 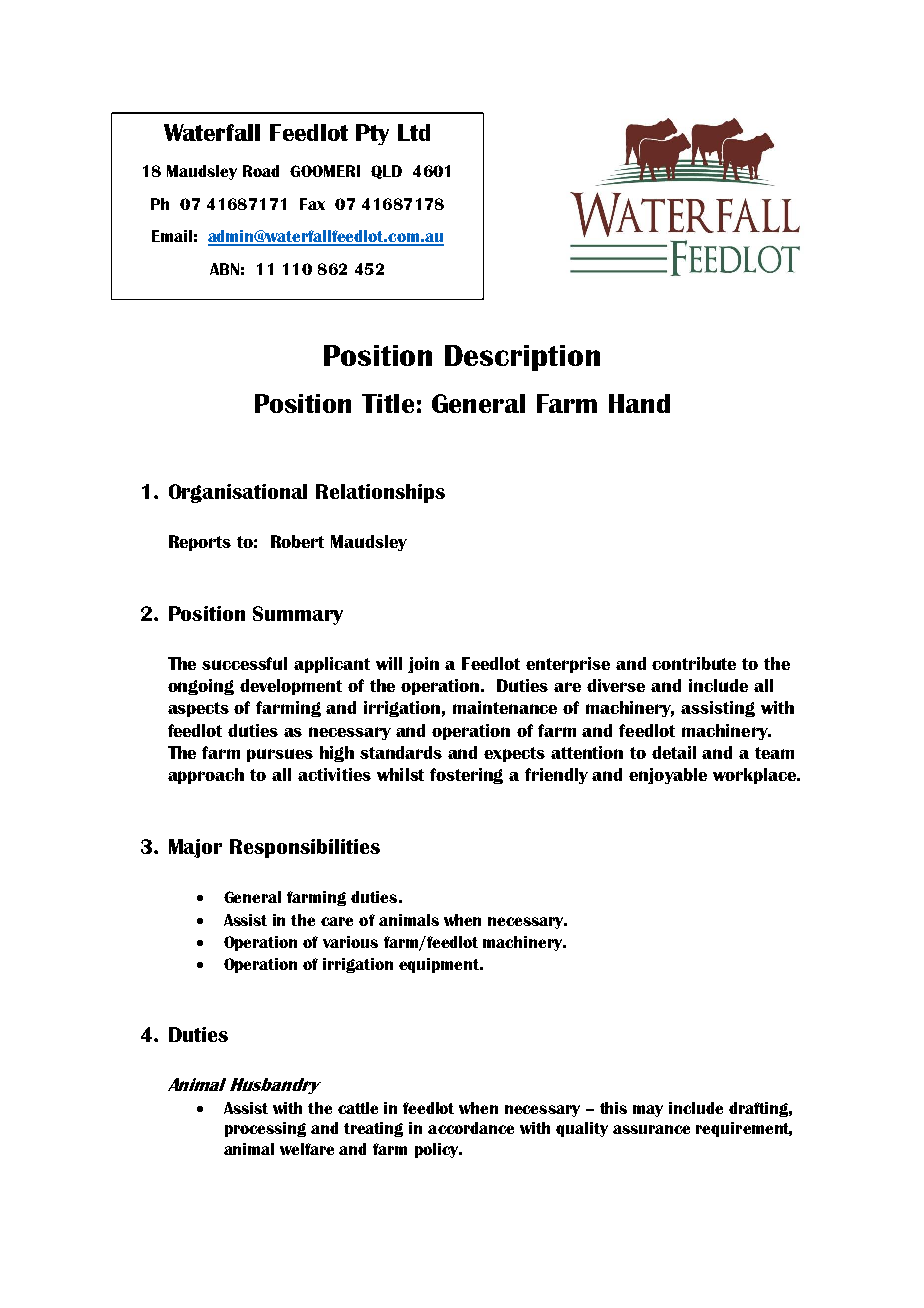 What do you see at coordinates (238, 493) in the document?
I see `Organisational` at bounding box center [238, 493].
